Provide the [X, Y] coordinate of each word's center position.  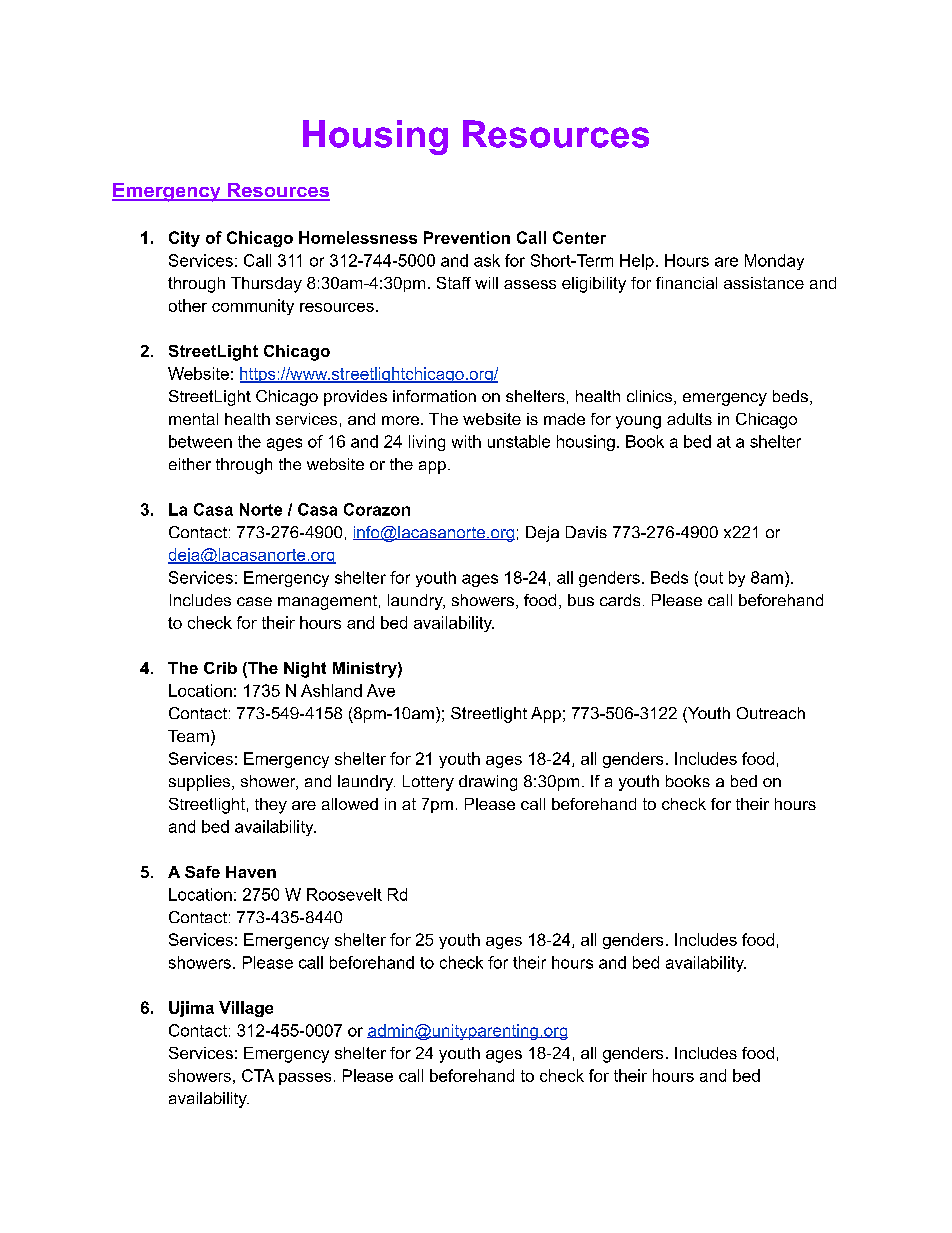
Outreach [771, 713]
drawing [488, 783]
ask [487, 260]
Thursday [266, 285]
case [254, 601]
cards [620, 600]
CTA [258, 1075]
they [271, 806]
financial [686, 283]
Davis [586, 532]
